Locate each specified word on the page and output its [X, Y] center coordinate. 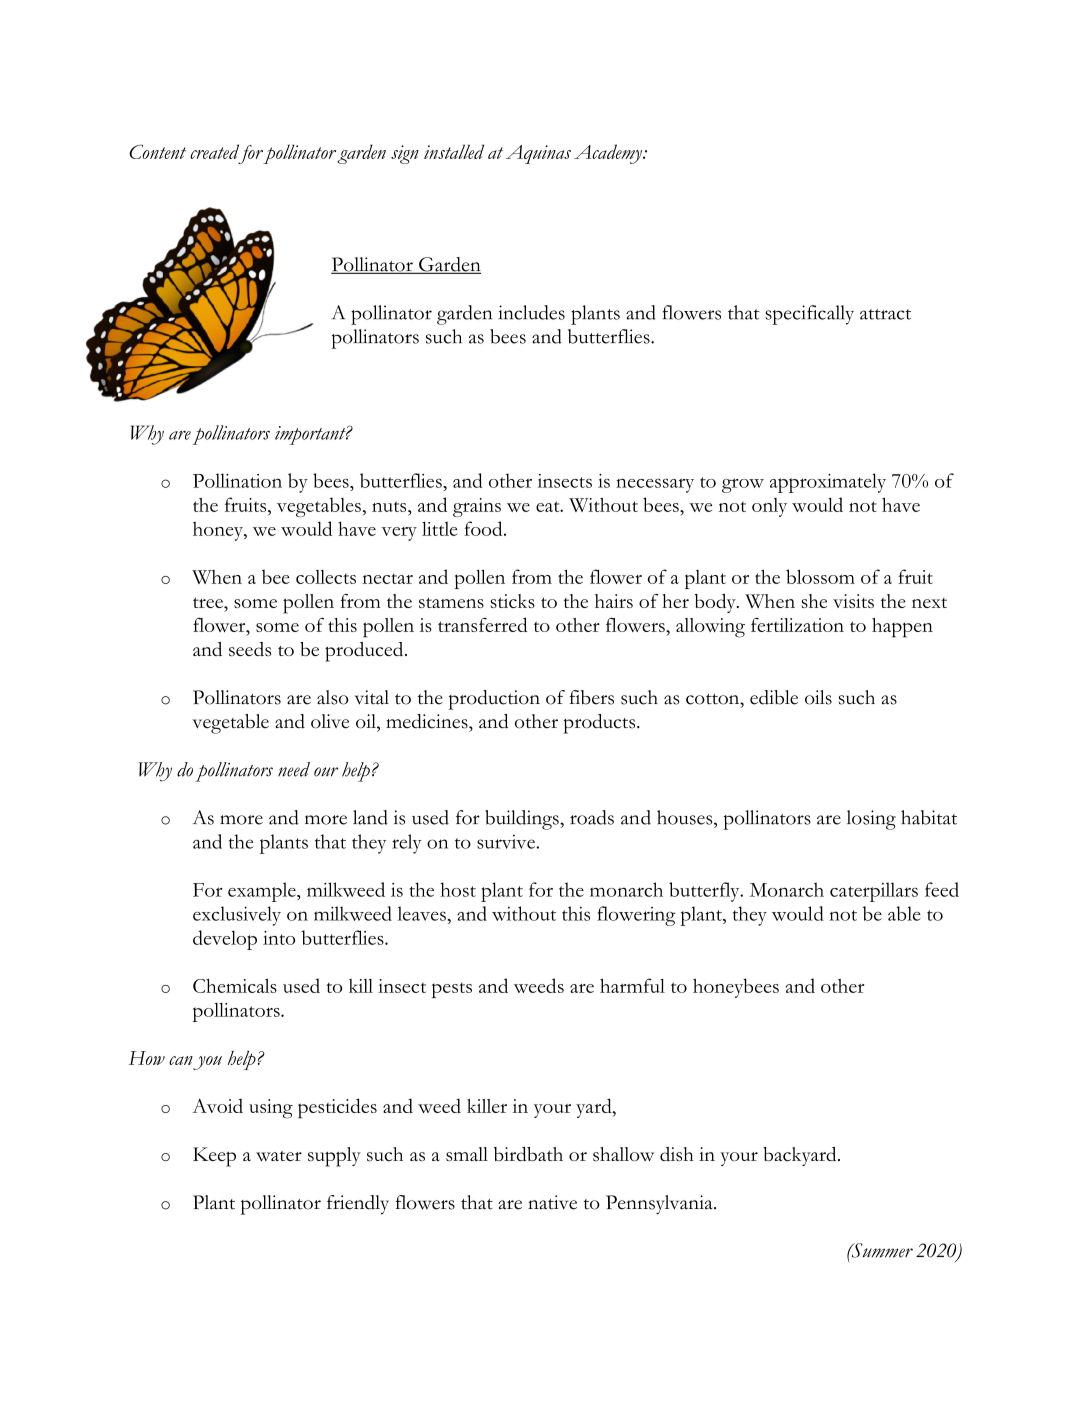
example [263, 892]
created [214, 151]
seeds [250, 649]
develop [225, 940]
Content [157, 152]
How [147, 1058]
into [279, 938]
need [294, 769]
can [181, 1060]
